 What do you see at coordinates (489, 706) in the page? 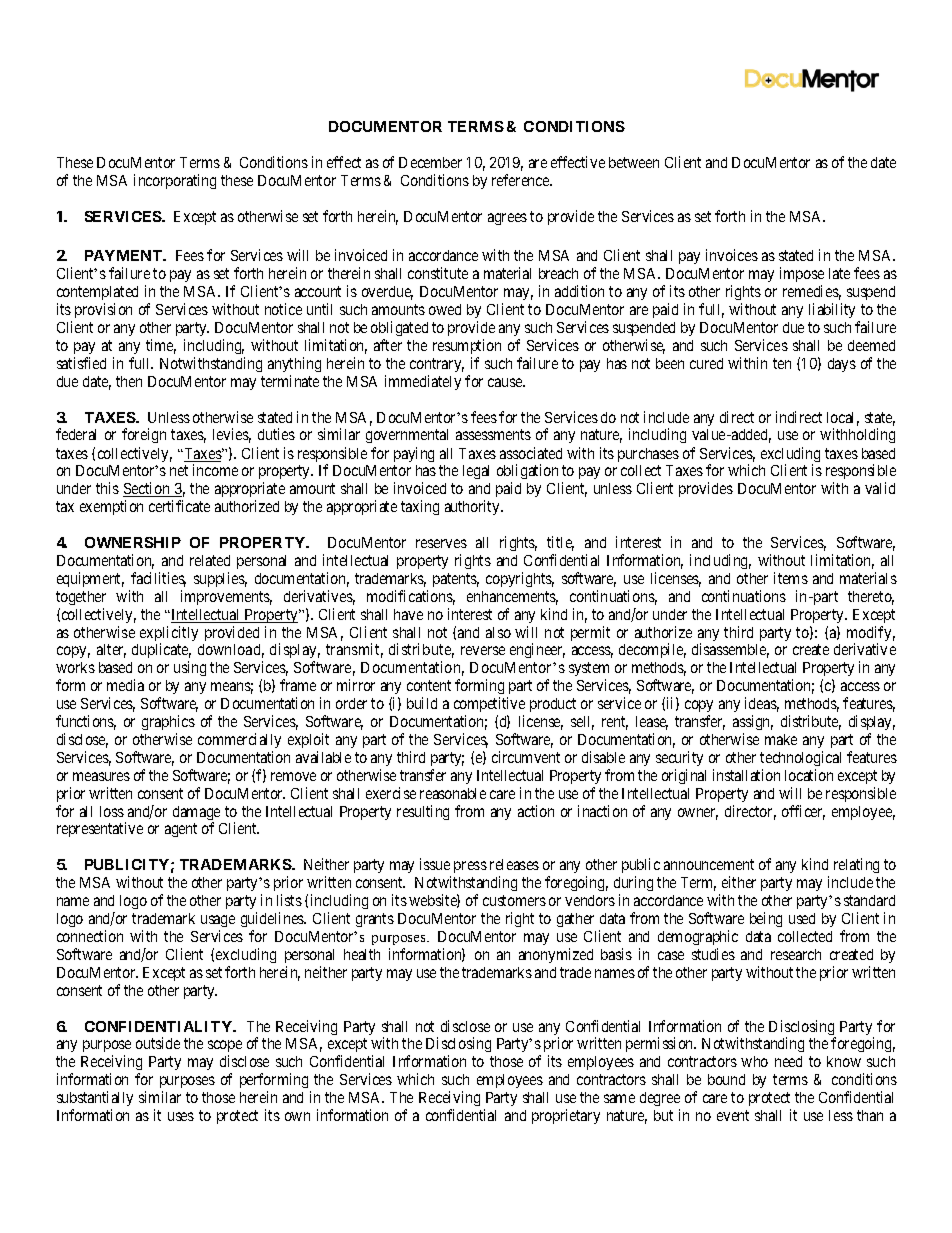
I see `competitive` at bounding box center [489, 706].
